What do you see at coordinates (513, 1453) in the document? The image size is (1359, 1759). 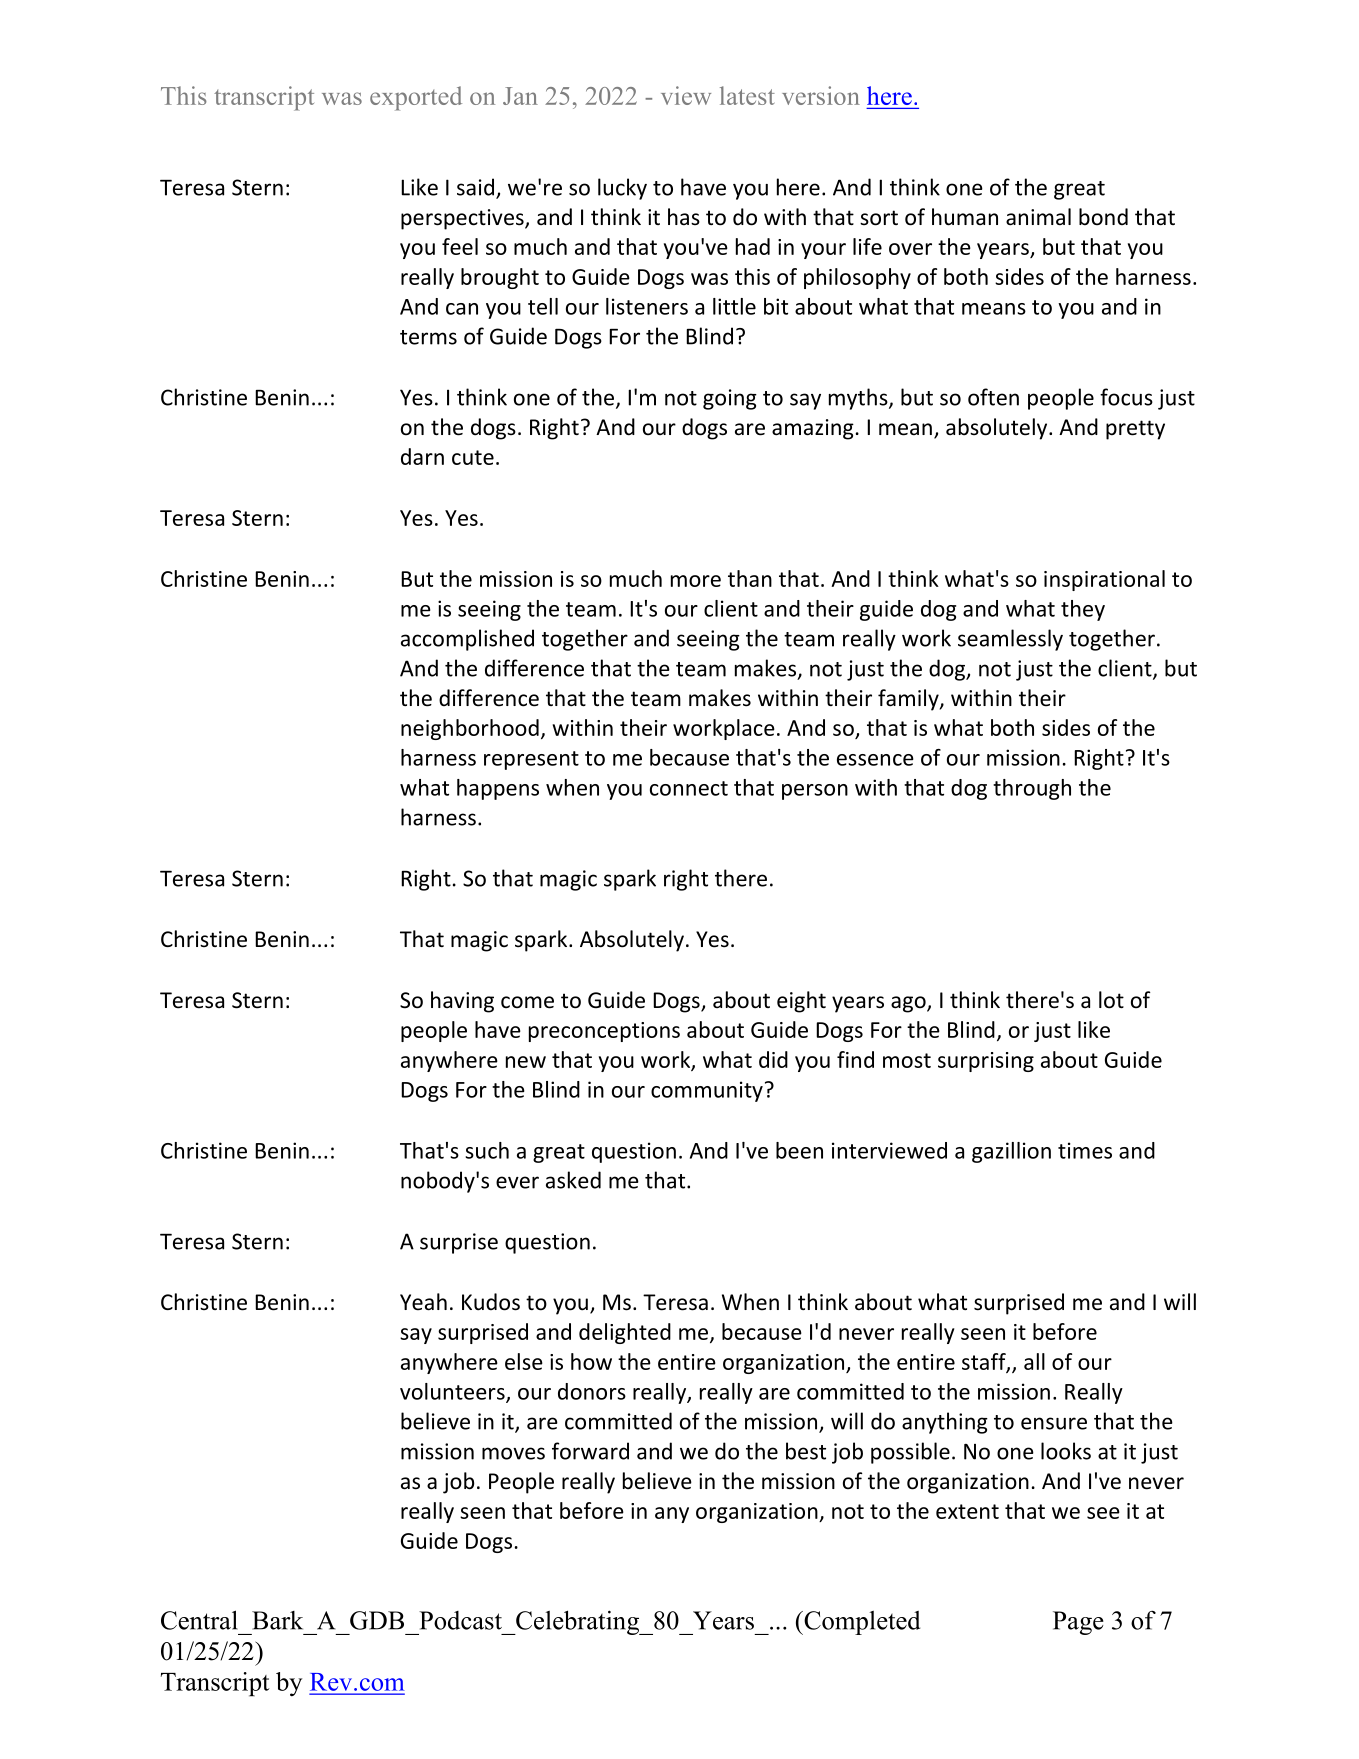 I see `moves` at bounding box center [513, 1453].
